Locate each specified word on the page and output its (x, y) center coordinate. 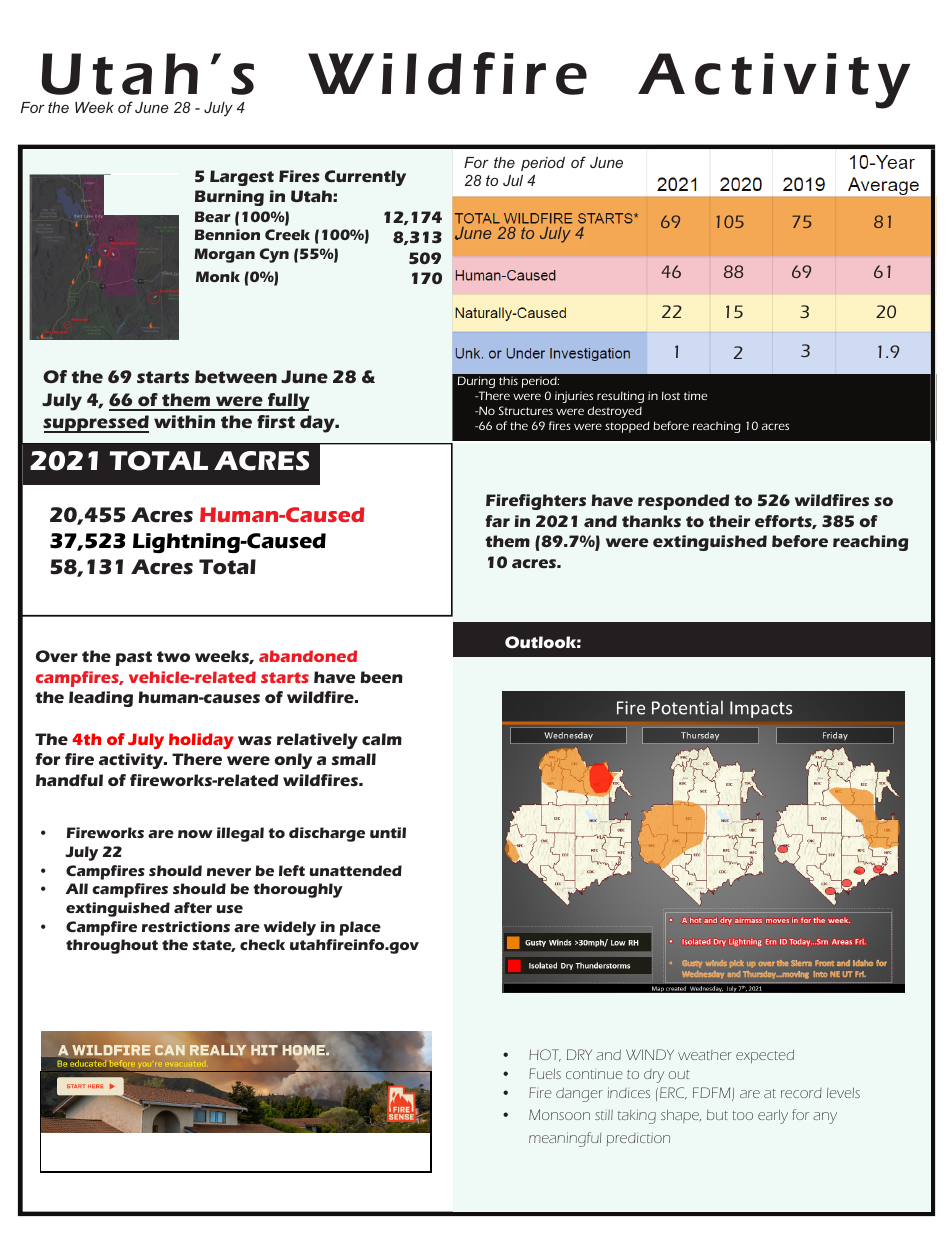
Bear (212, 216)
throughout (112, 946)
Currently (365, 178)
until (388, 832)
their (729, 521)
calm (382, 739)
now (195, 834)
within (184, 421)
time (695, 395)
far (498, 521)
